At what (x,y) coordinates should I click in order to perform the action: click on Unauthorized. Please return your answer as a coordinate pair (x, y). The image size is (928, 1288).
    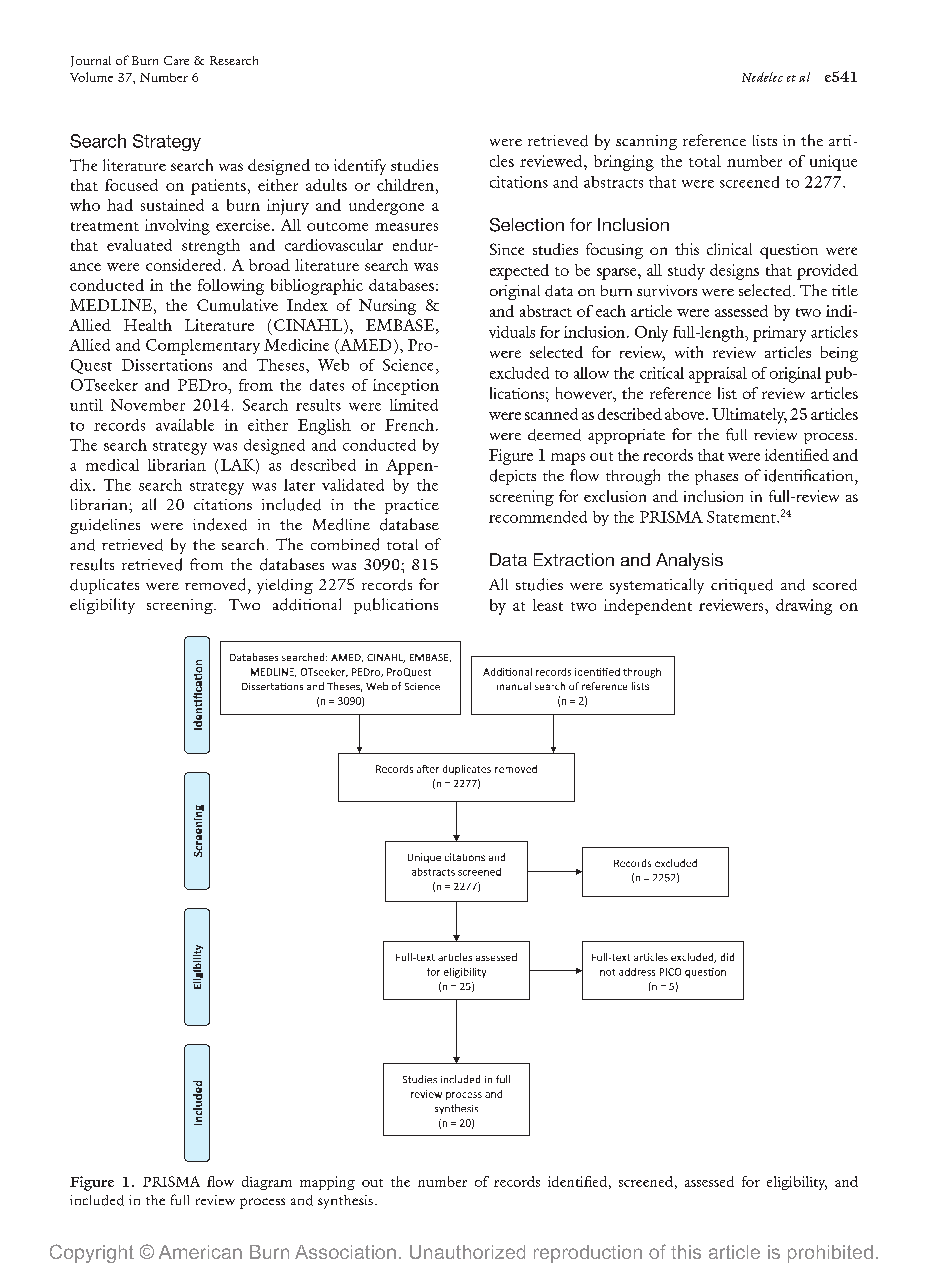
    Looking at the image, I should click on (467, 1252).
